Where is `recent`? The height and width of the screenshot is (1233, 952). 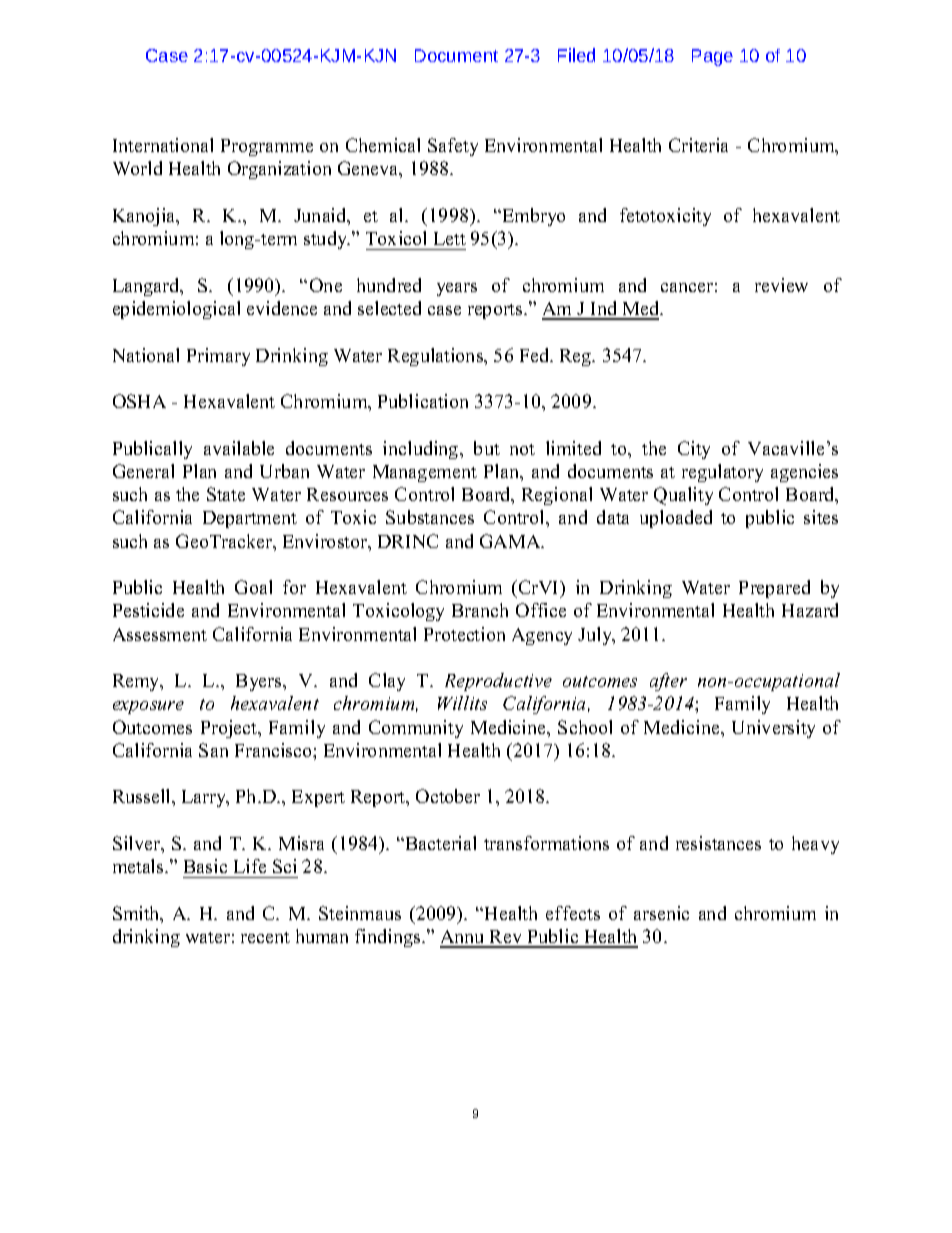
recent is located at coordinates (265, 937).
